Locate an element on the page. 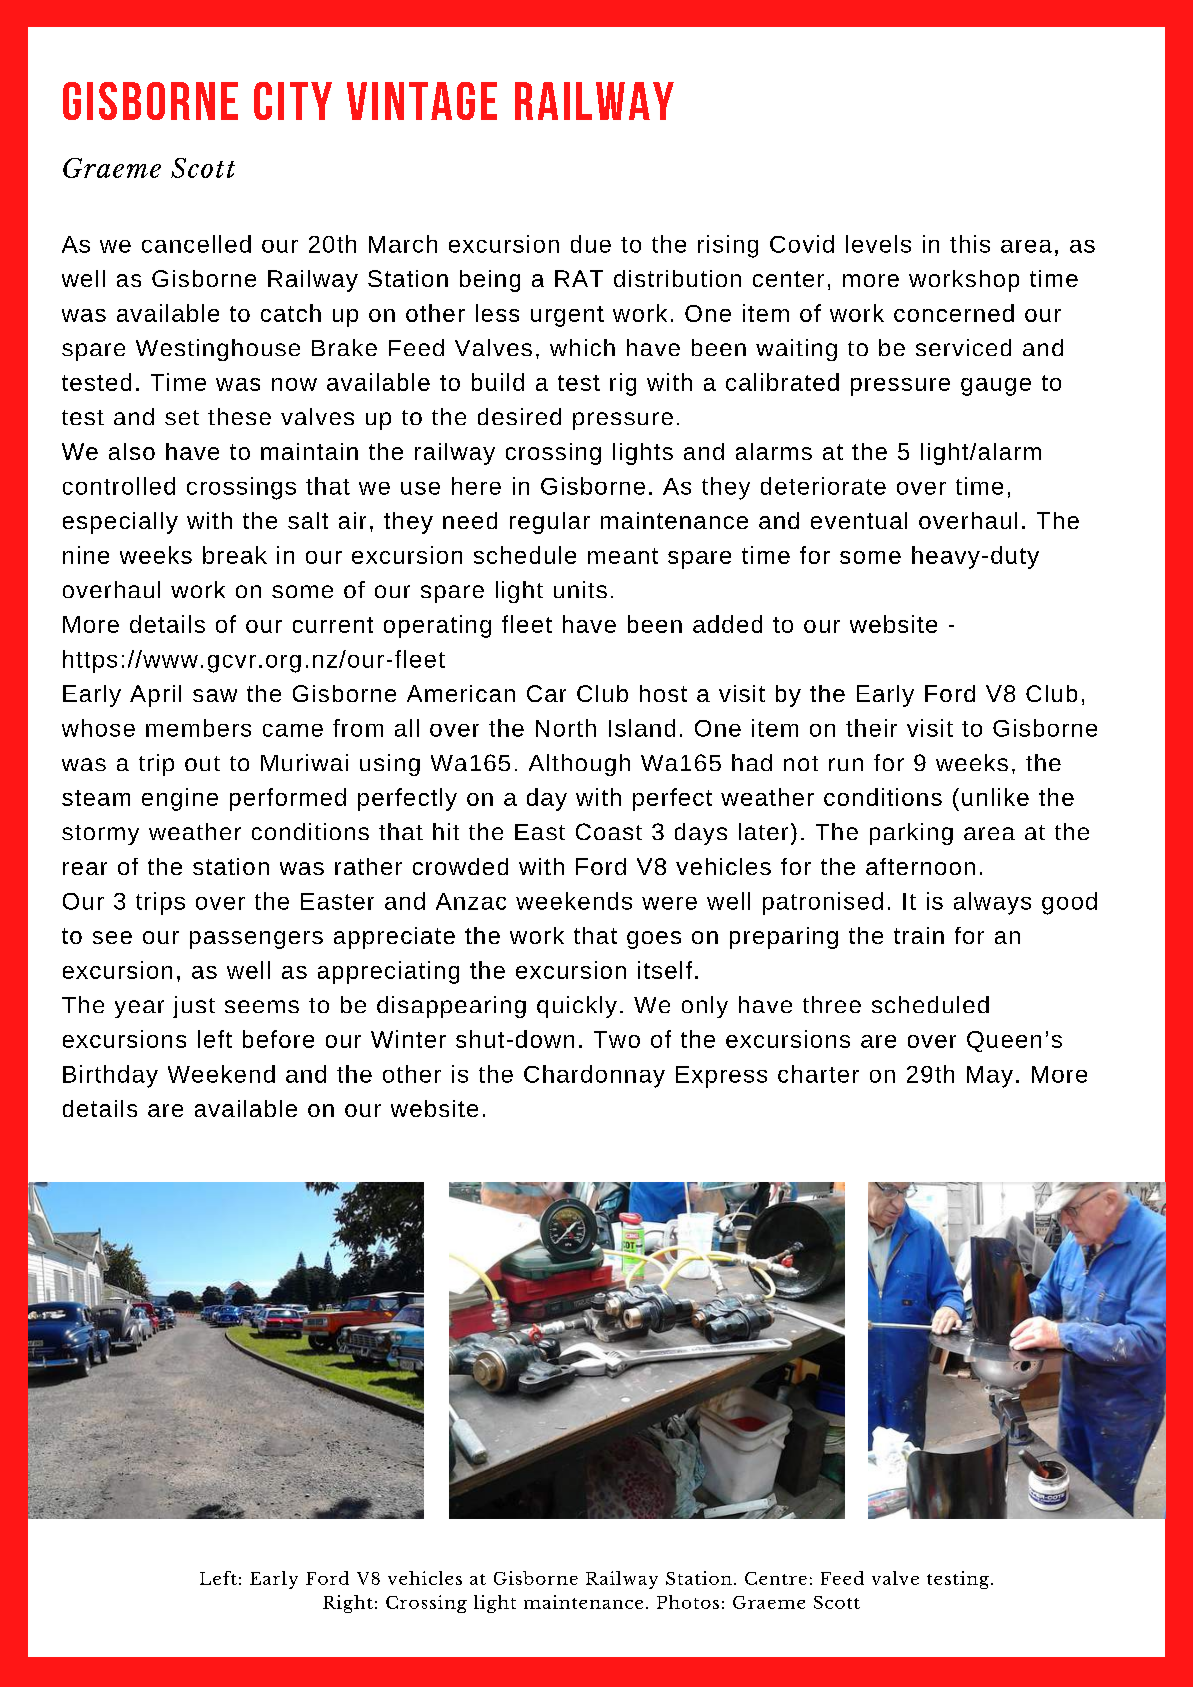 This document has width=1193, height=1687. this is located at coordinates (970, 244).
